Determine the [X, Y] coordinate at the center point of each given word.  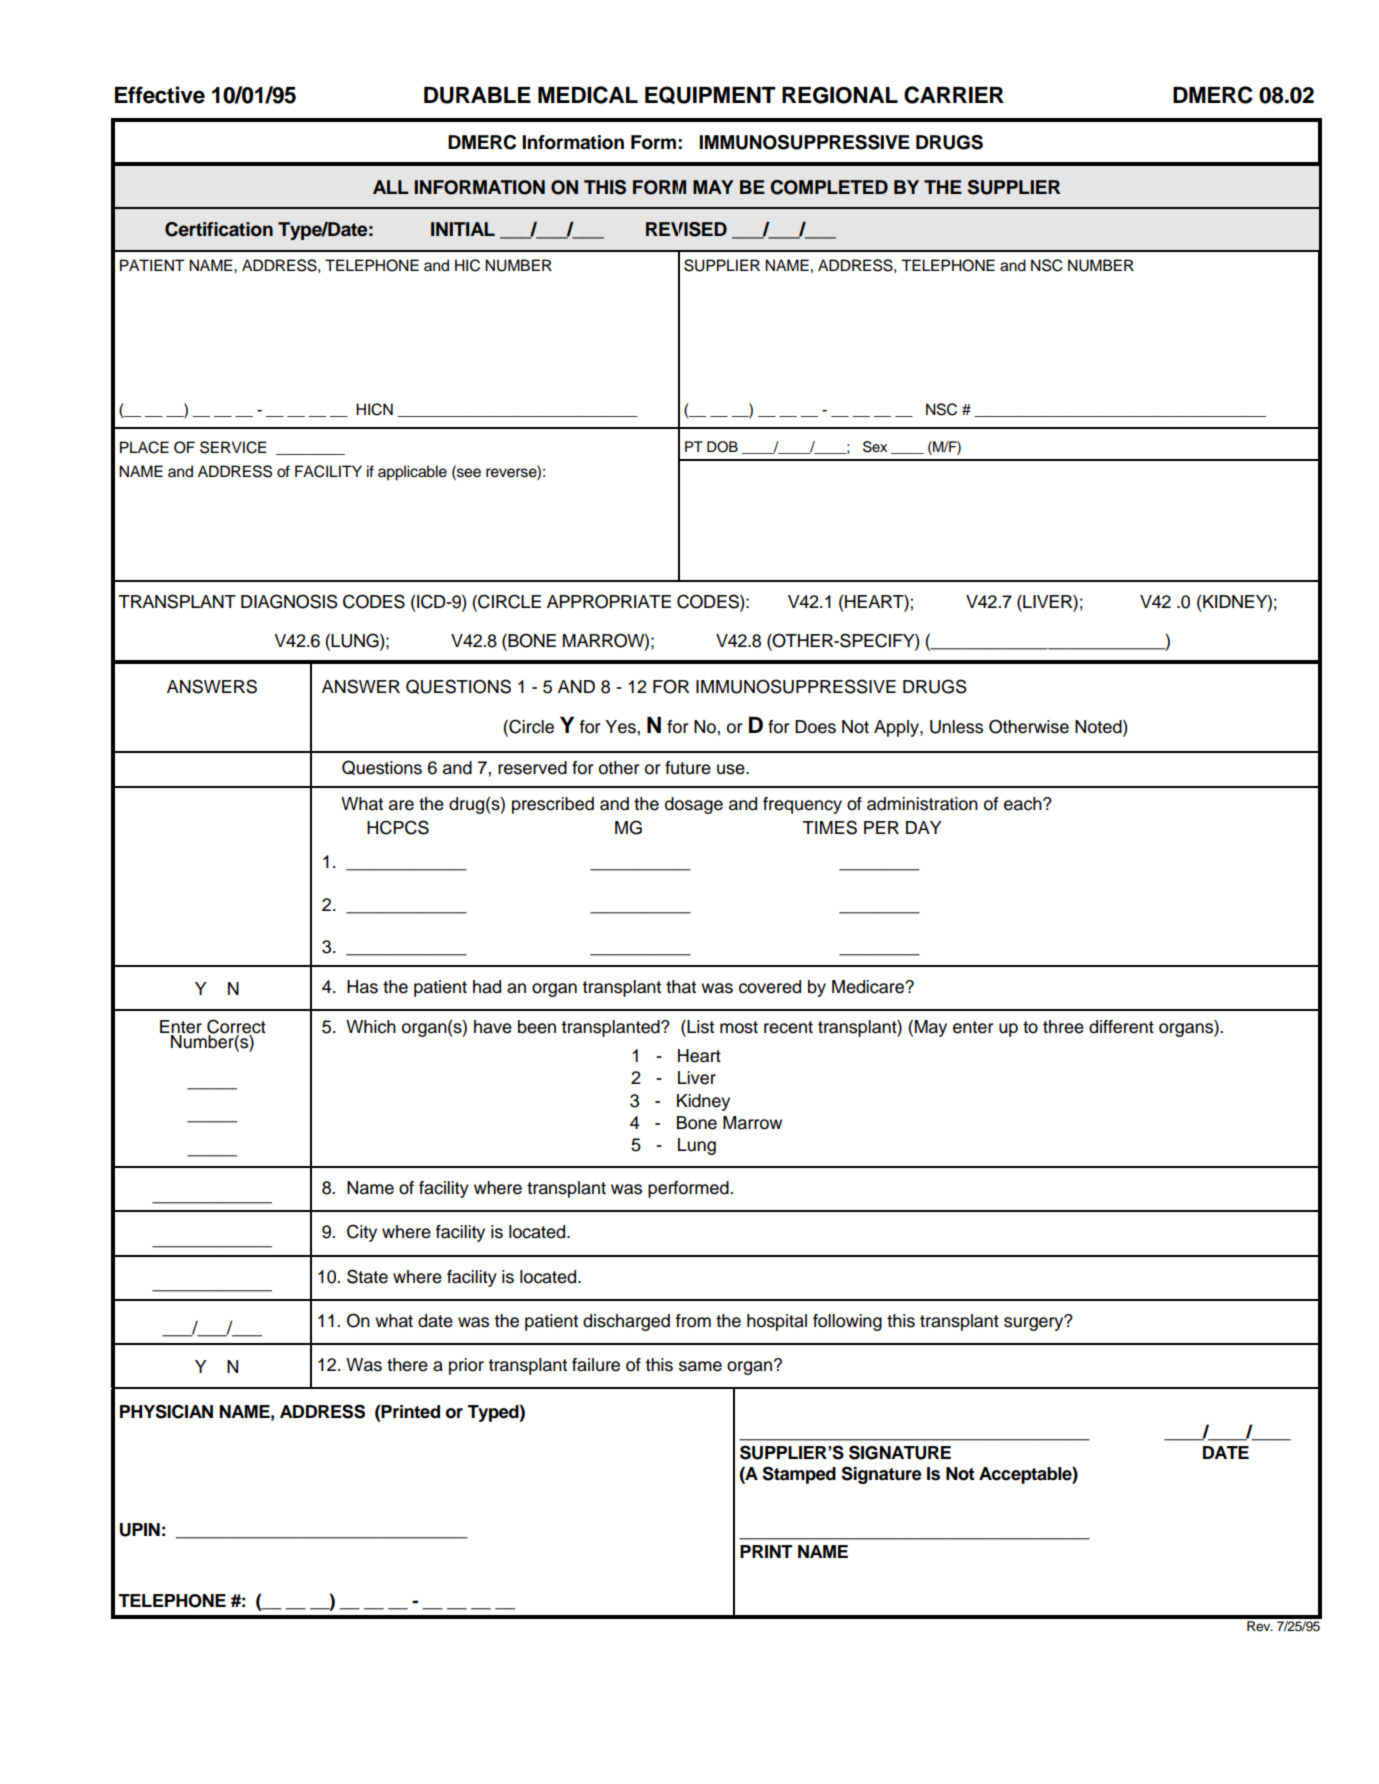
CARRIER [954, 95]
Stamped [799, 1475]
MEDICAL [588, 95]
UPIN [140, 1530]
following [847, 1322]
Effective [160, 95]
